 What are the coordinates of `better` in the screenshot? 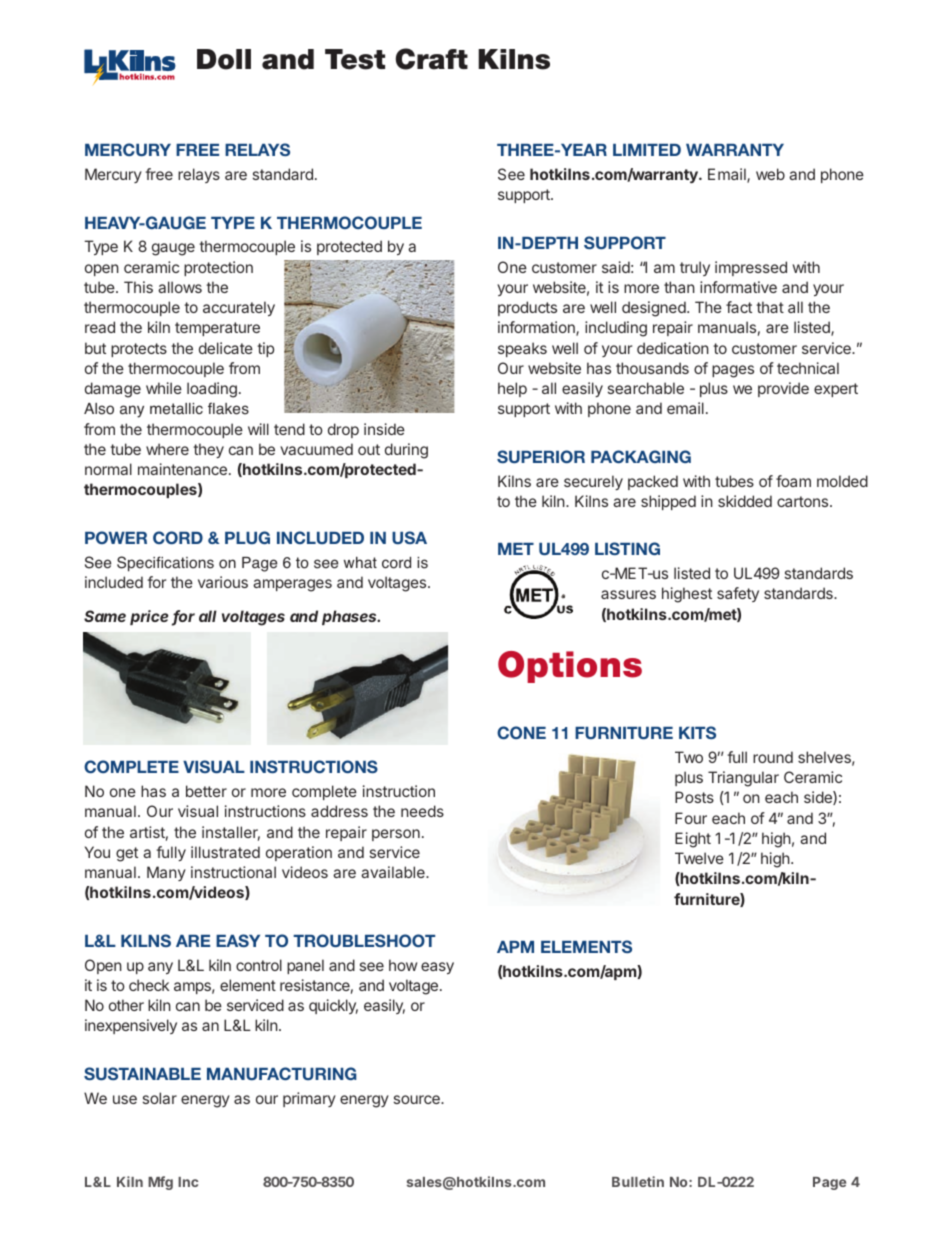 It's located at (206, 791).
